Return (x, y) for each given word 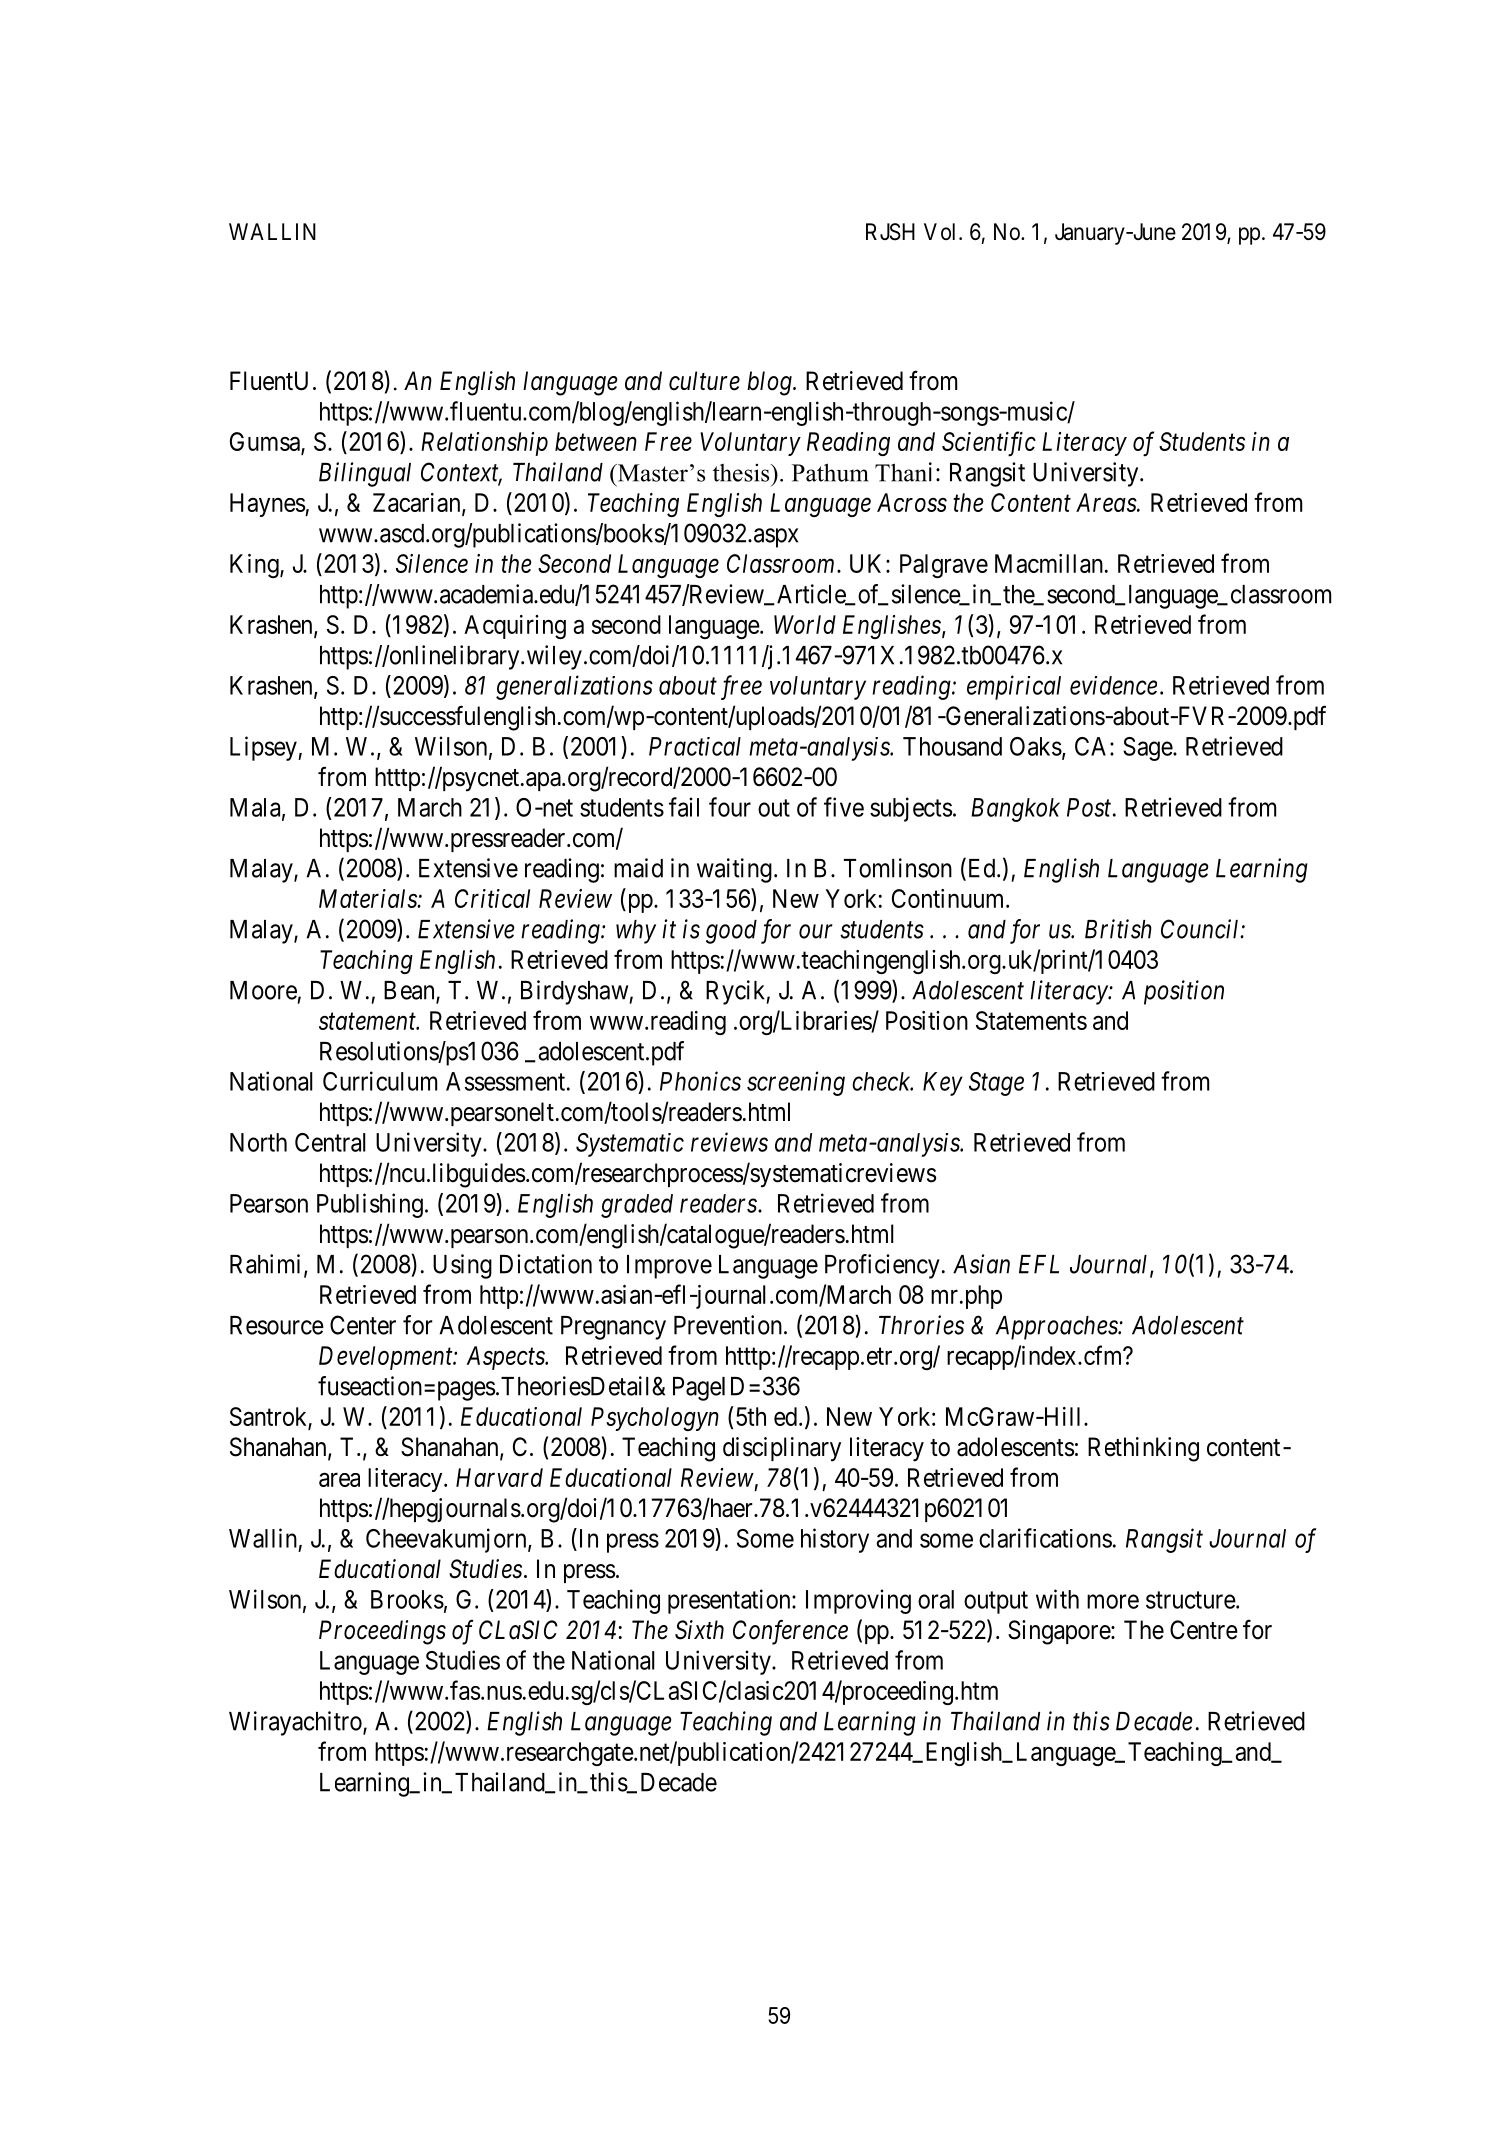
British (1118, 929)
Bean (410, 991)
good (731, 932)
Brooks (407, 1599)
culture (704, 381)
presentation (730, 1601)
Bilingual (365, 474)
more (1113, 1601)
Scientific (989, 444)
